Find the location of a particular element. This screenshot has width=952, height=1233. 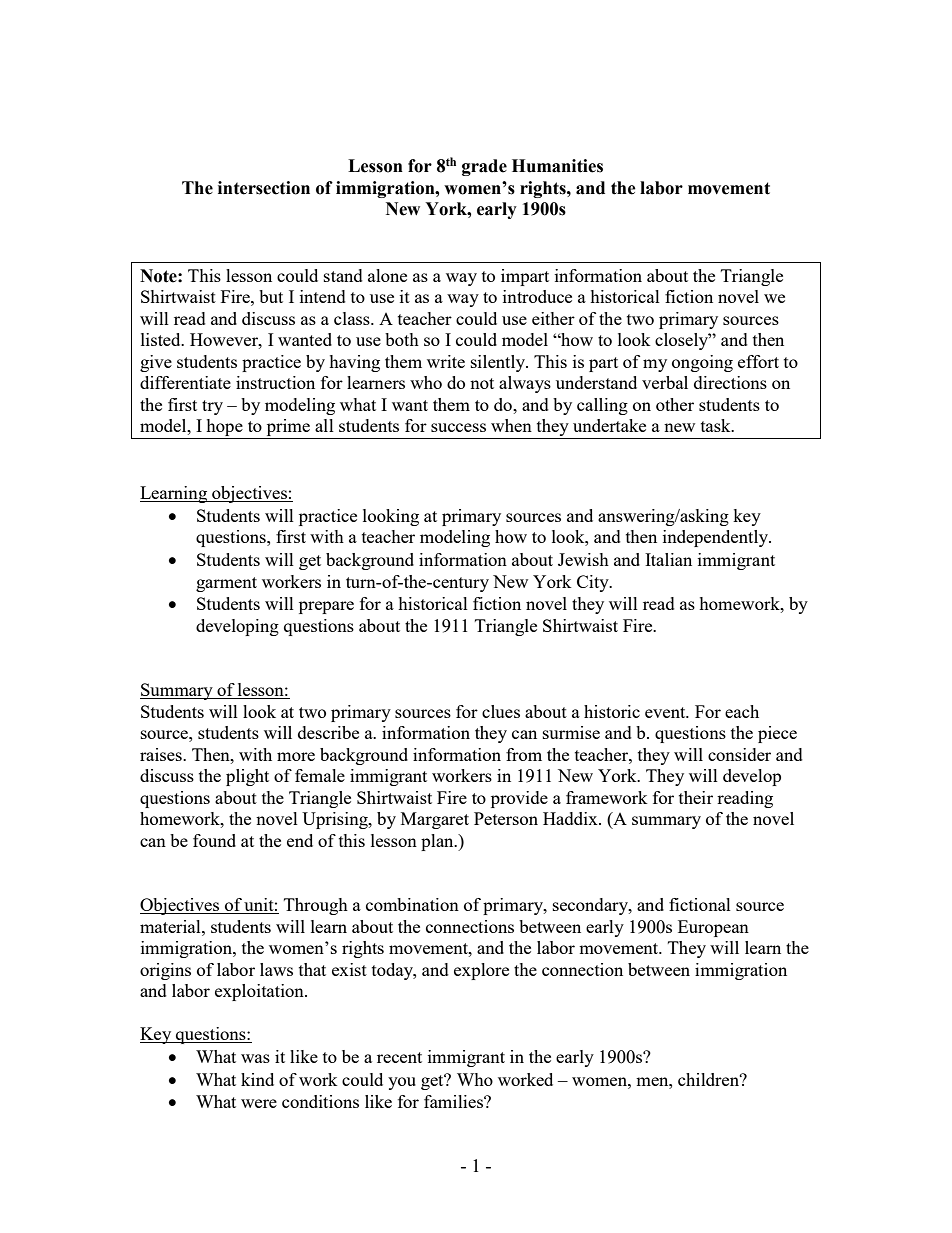

kind is located at coordinates (257, 1079).
